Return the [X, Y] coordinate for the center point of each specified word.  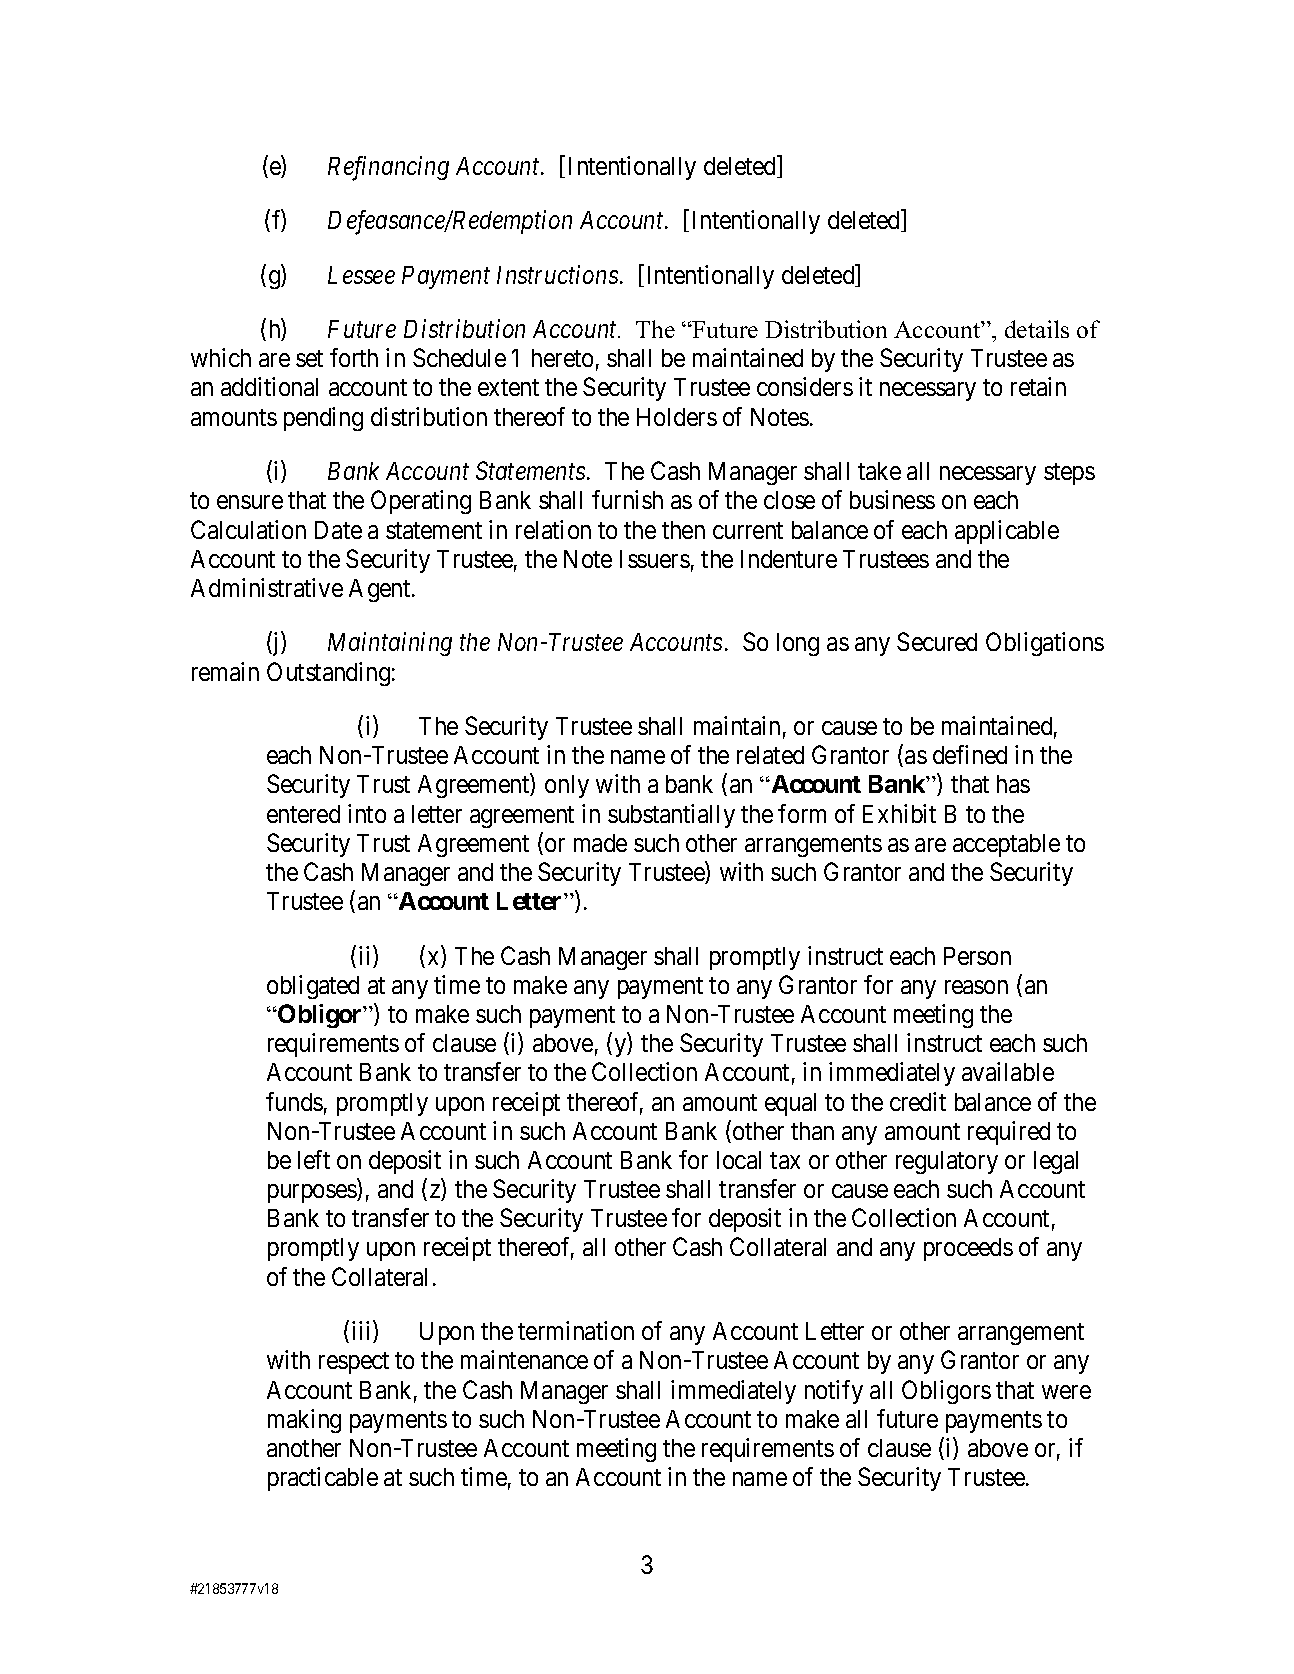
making [304, 1421]
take [879, 471]
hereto [562, 358]
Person [977, 956]
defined [970, 754]
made [600, 843]
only [567, 786]
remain [225, 671]
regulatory [947, 1162]
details [1037, 329]
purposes [313, 1193]
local [739, 1160]
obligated [313, 987]
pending [323, 419]
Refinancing [388, 168]
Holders [677, 417]
